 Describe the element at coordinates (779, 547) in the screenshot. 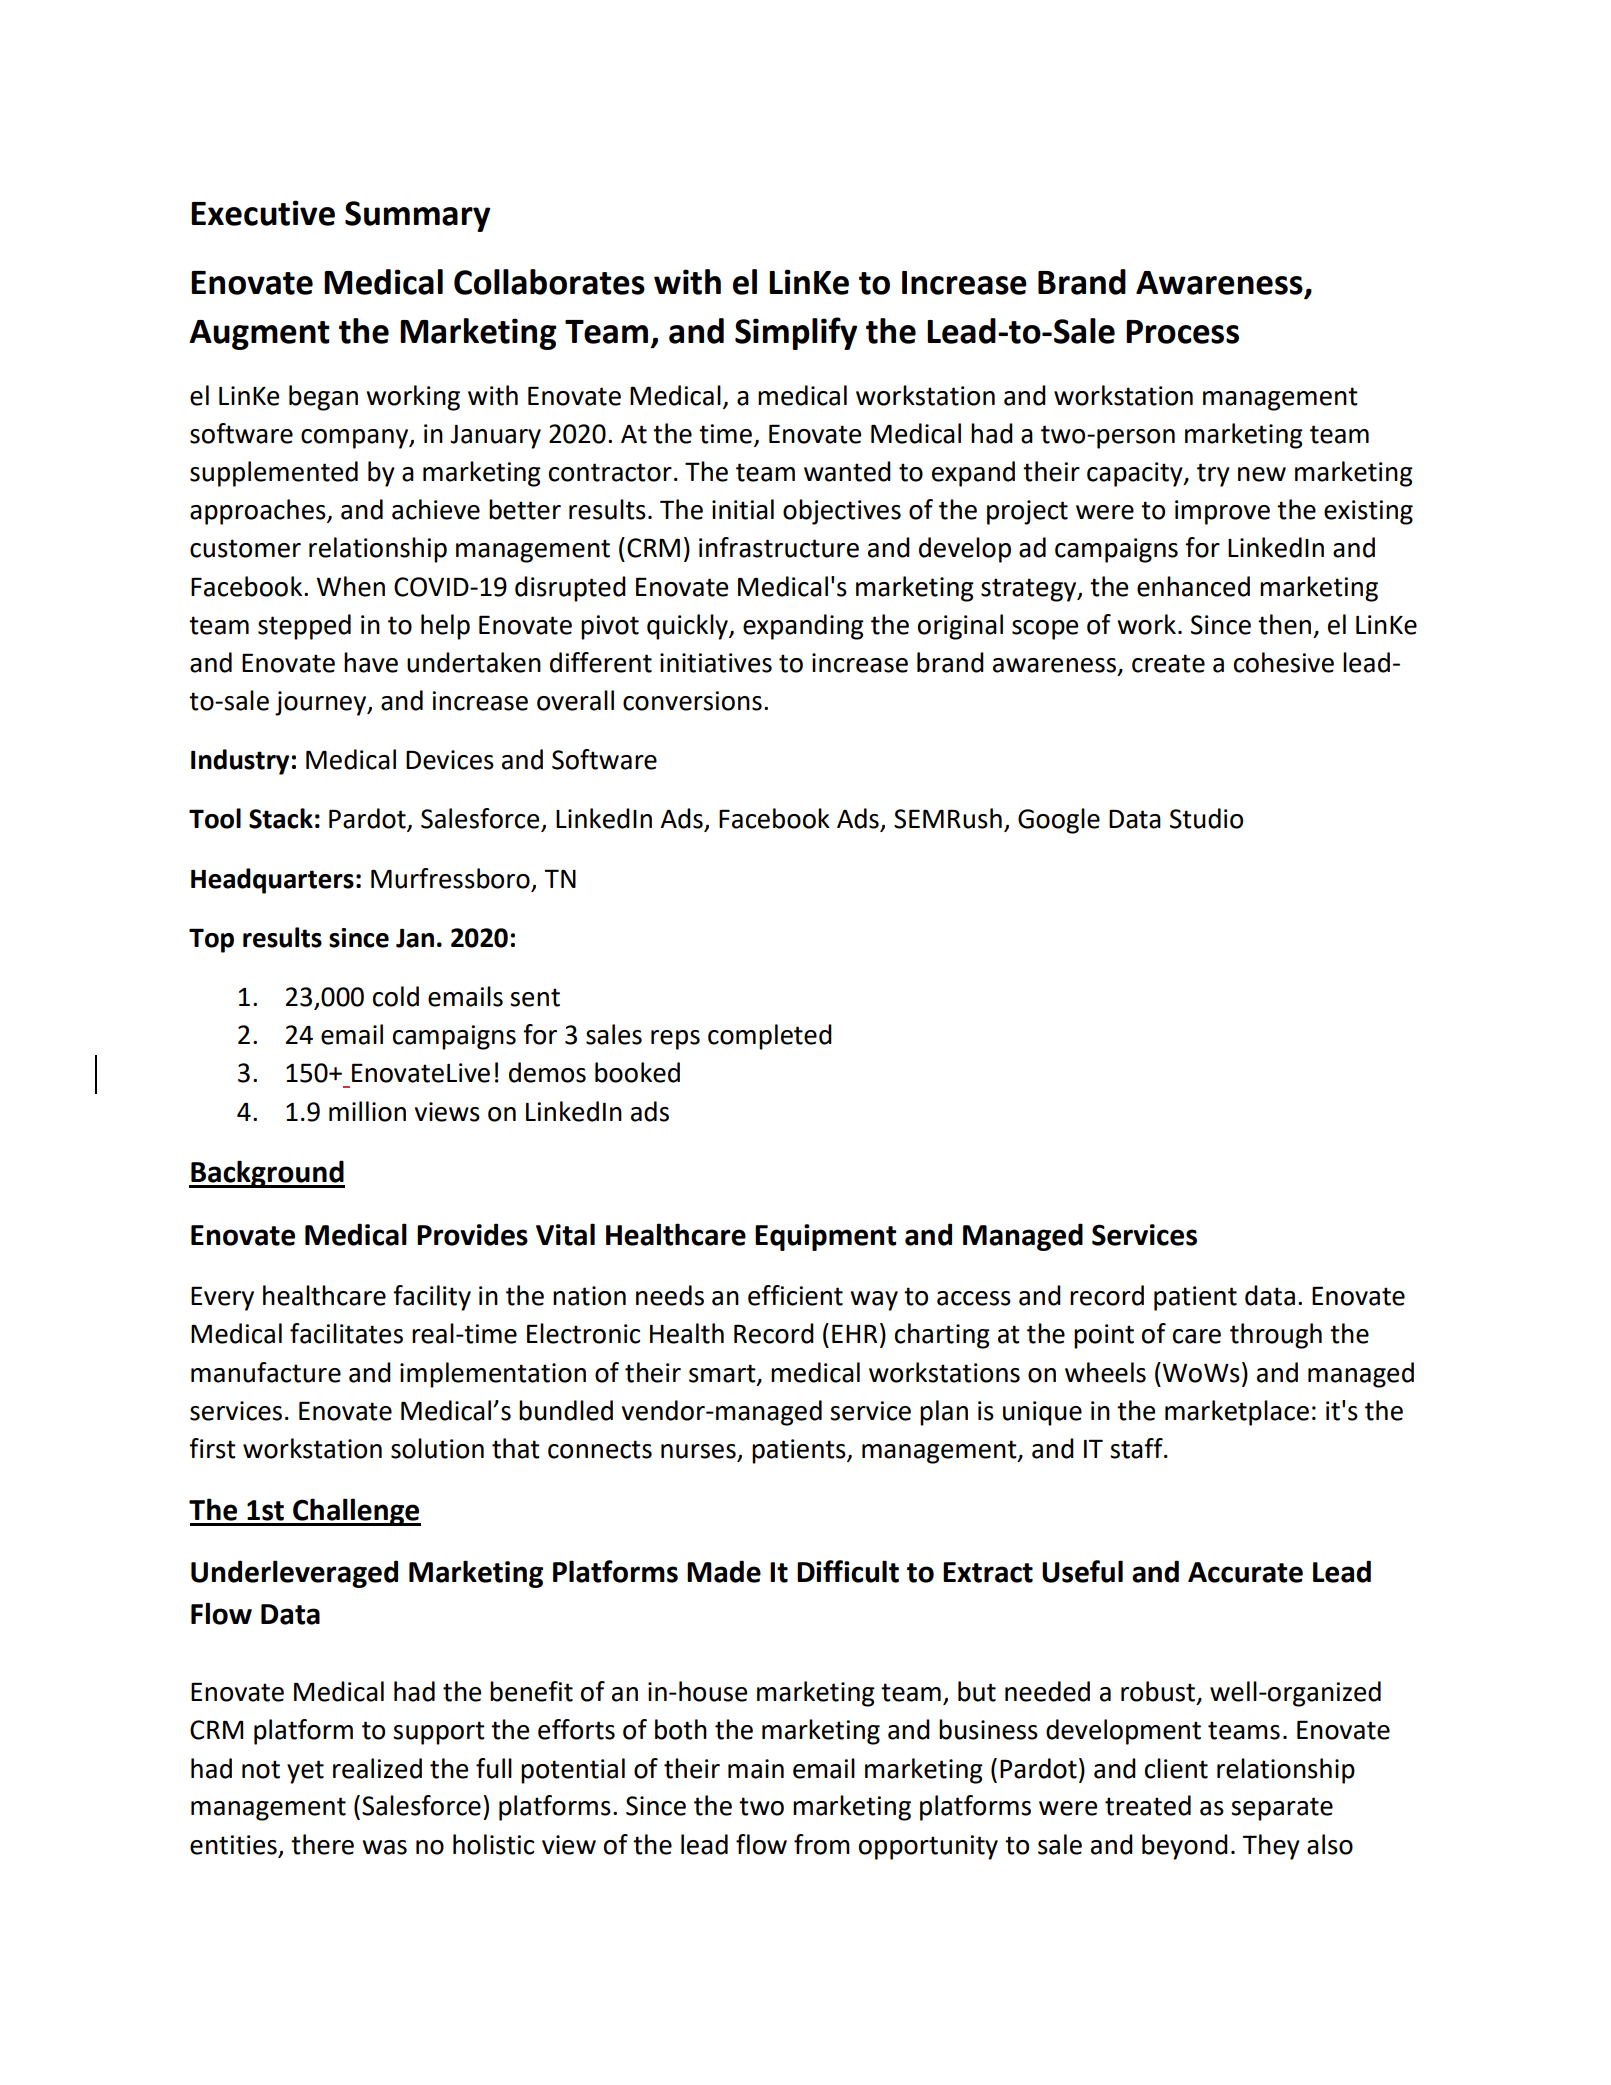

I see `infrastructure` at that location.
